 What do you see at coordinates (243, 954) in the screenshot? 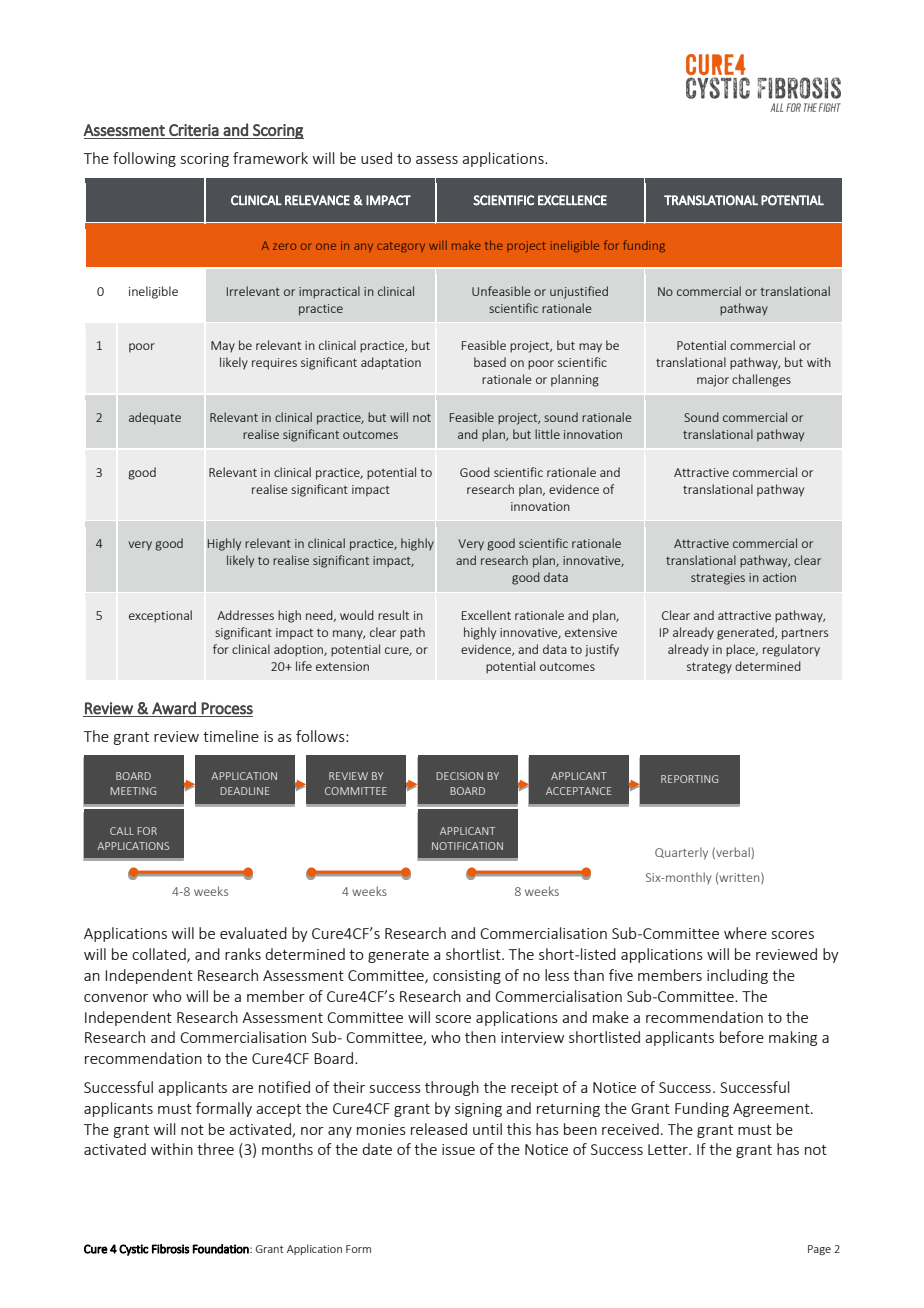
I see `ranks` at bounding box center [243, 954].
